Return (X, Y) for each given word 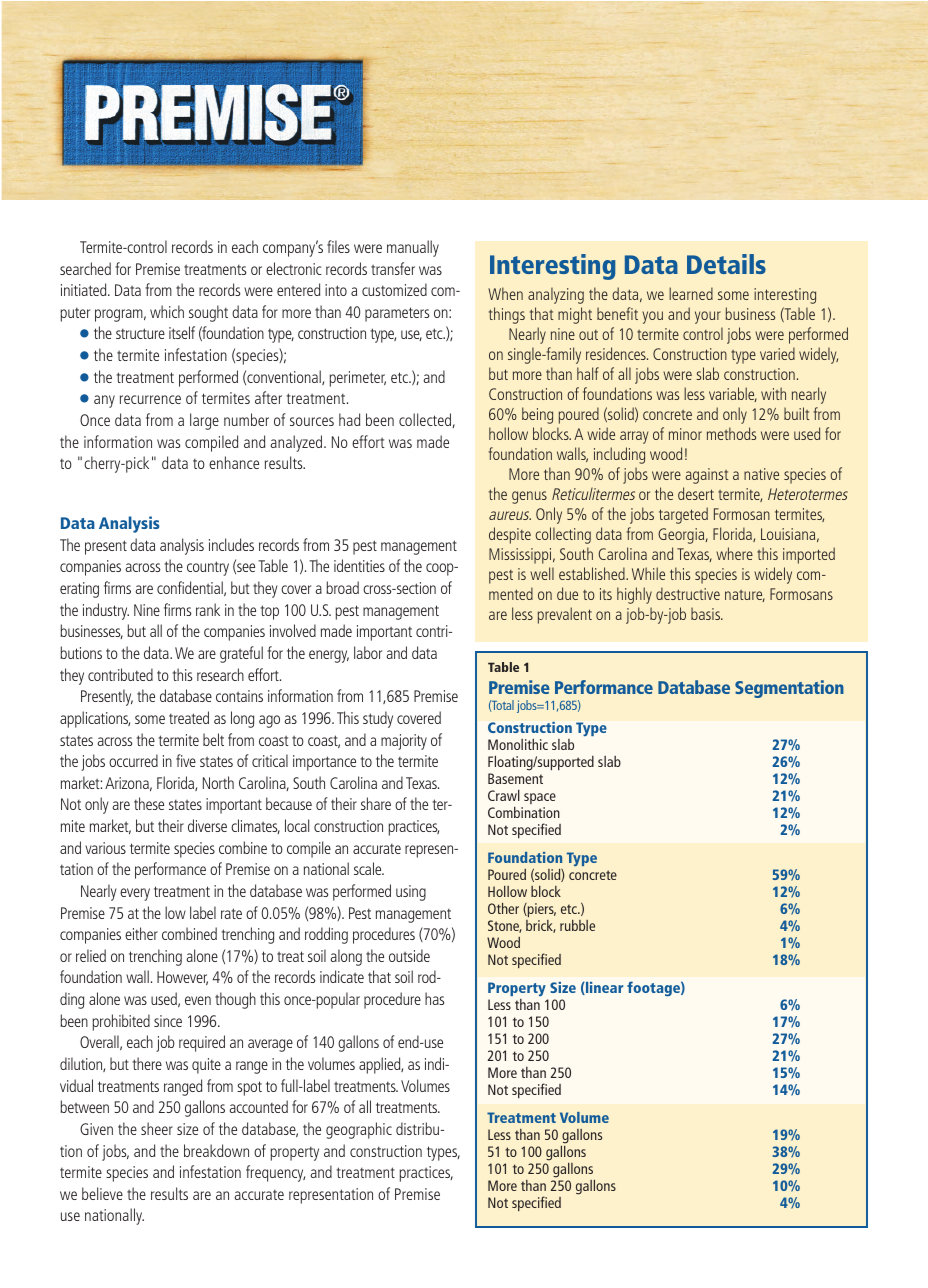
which (167, 311)
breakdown (216, 1150)
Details (726, 264)
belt (213, 739)
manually (413, 248)
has (434, 998)
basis (706, 613)
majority (404, 742)
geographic (359, 1130)
